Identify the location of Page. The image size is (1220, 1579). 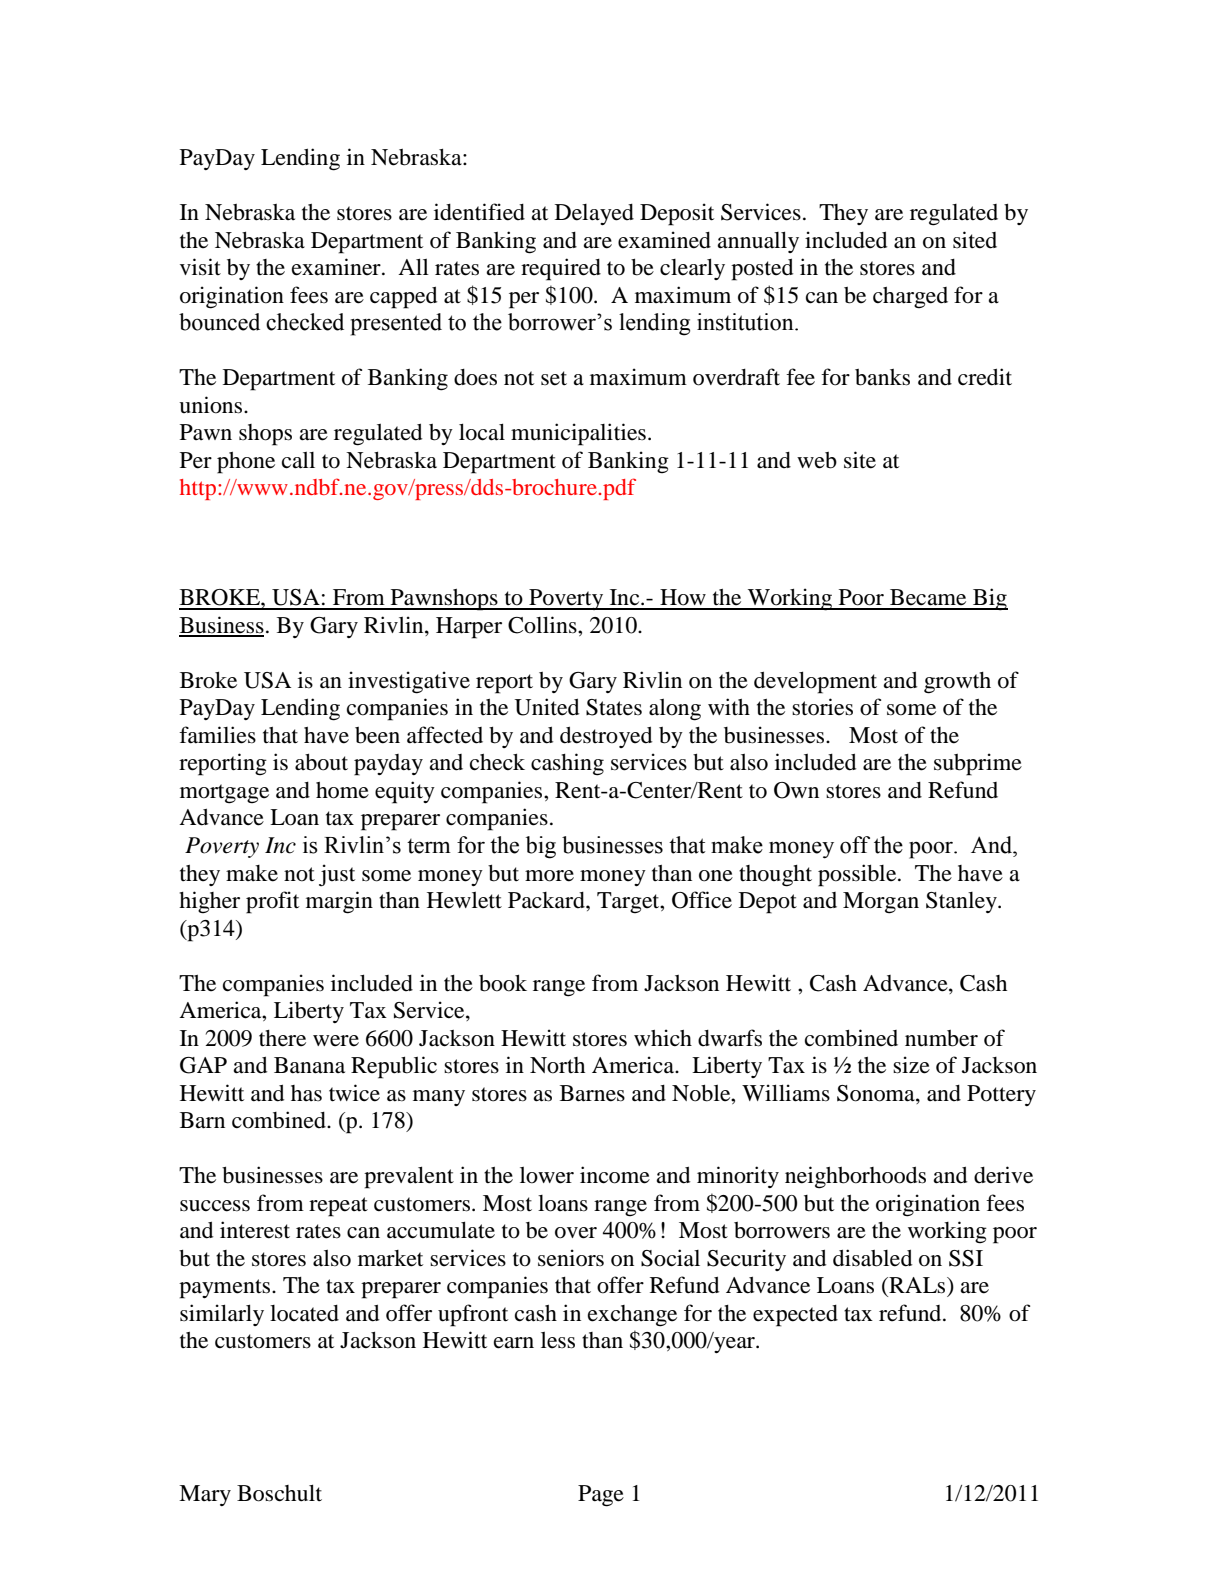
(601, 1496).
